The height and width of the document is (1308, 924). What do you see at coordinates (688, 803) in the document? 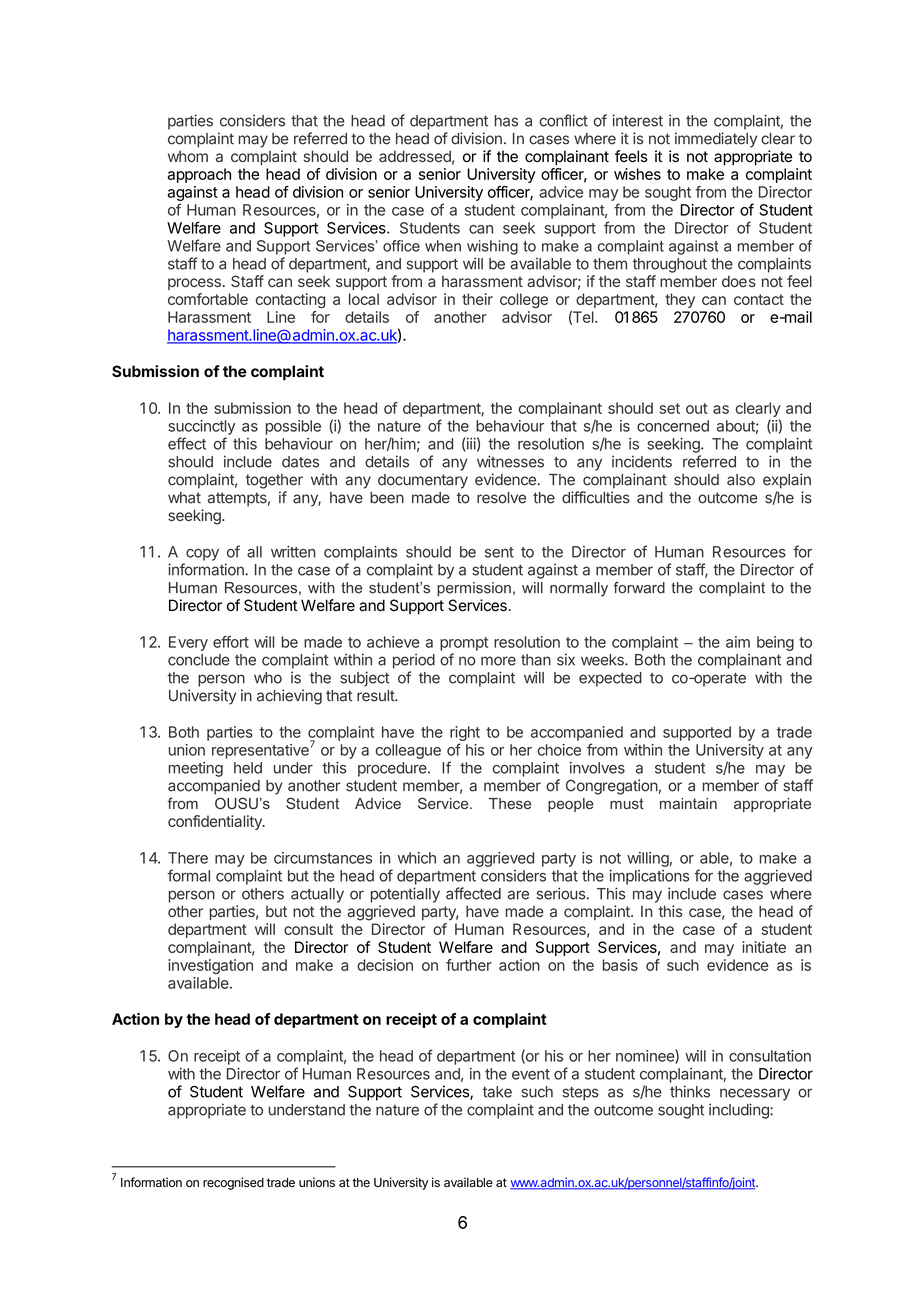
I see `maintain` at bounding box center [688, 803].
